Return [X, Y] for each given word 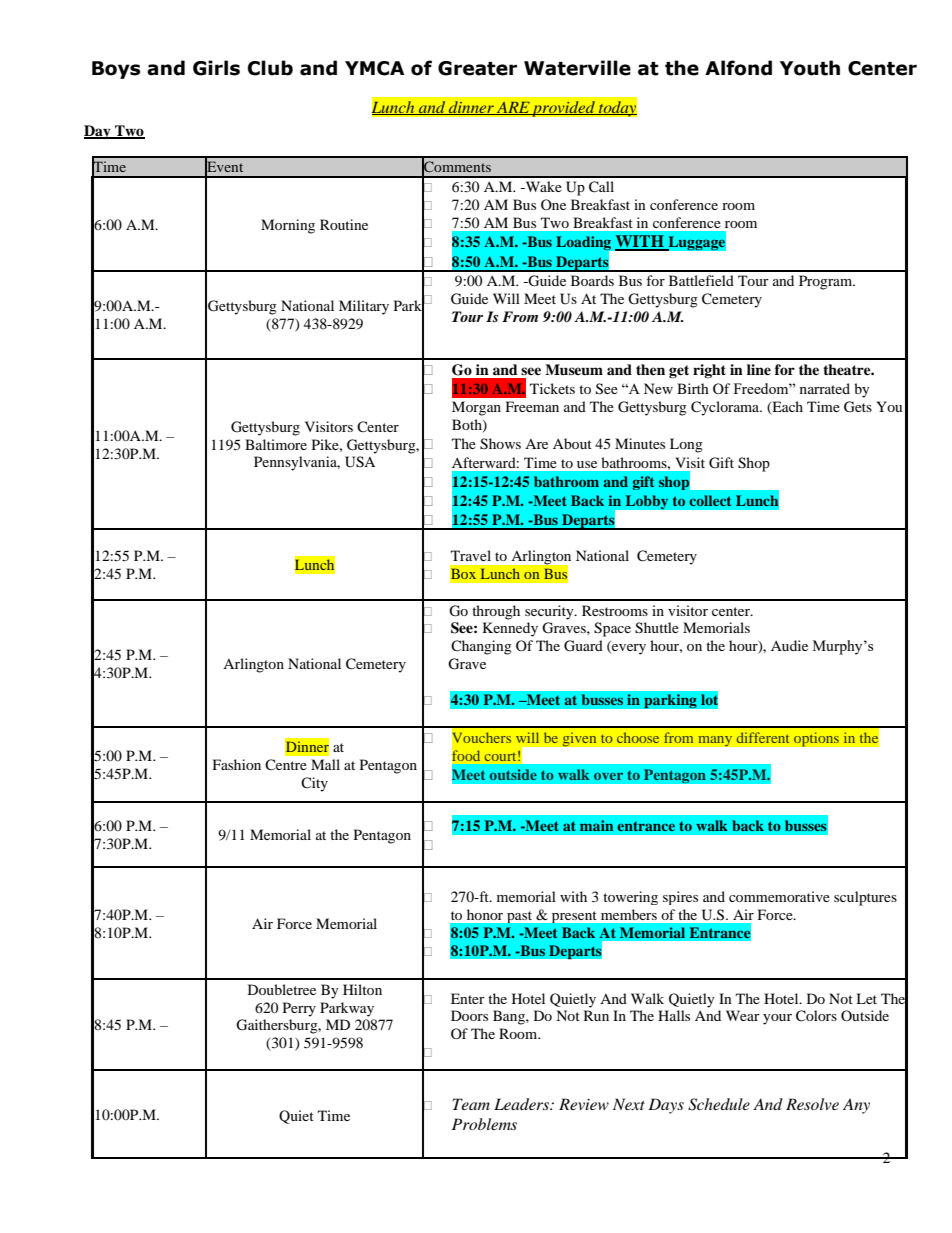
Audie [789, 645]
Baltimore [276, 444]
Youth [810, 68]
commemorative [779, 896]
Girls [216, 68]
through [496, 612]
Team [471, 1104]
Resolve [812, 1104]
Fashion [237, 764]
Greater [477, 68]
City [314, 784]
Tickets [552, 388]
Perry [299, 1009]
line [759, 369]
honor [485, 914]
